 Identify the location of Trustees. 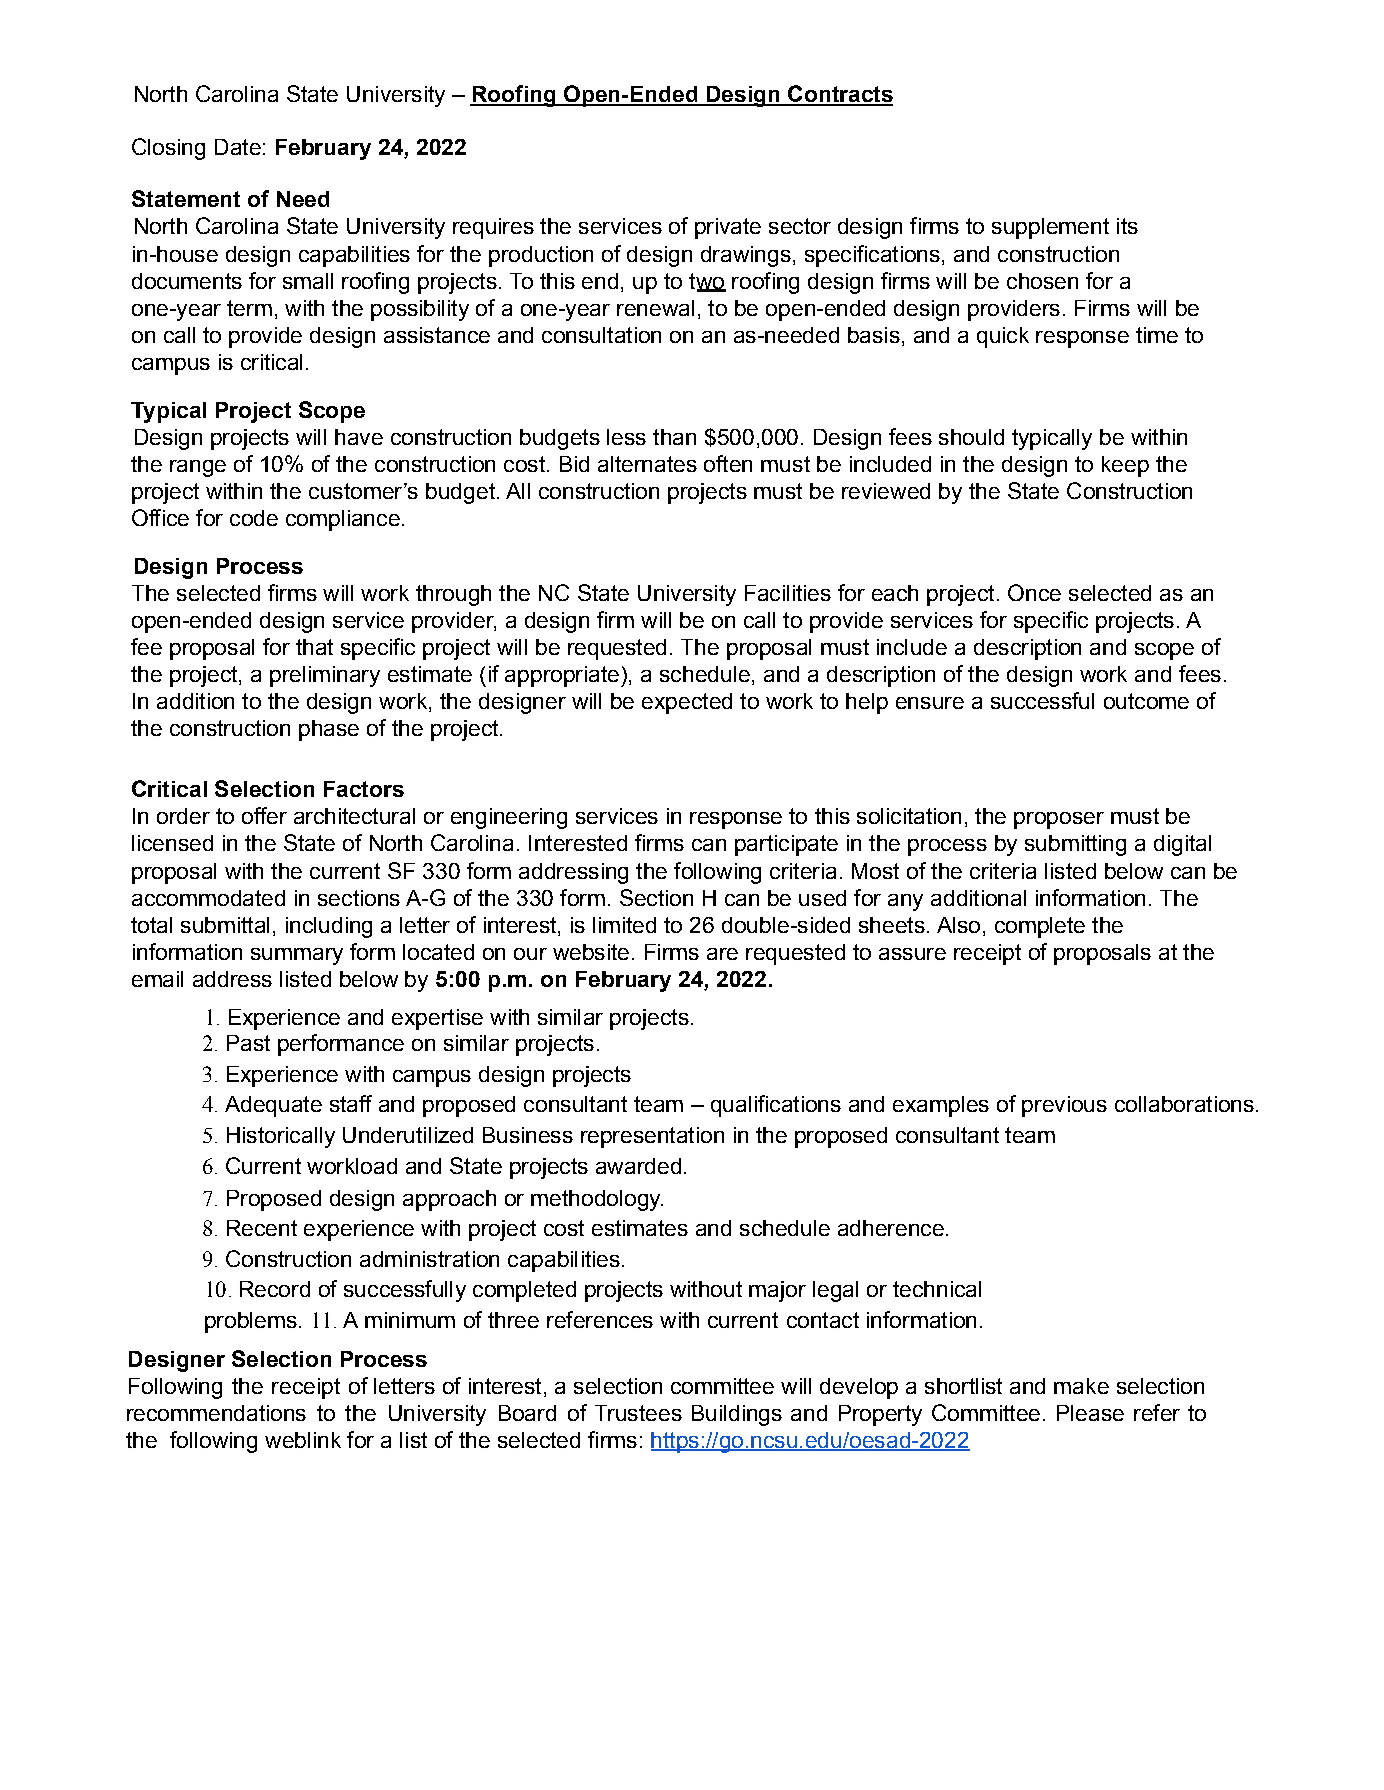
(638, 1413).
